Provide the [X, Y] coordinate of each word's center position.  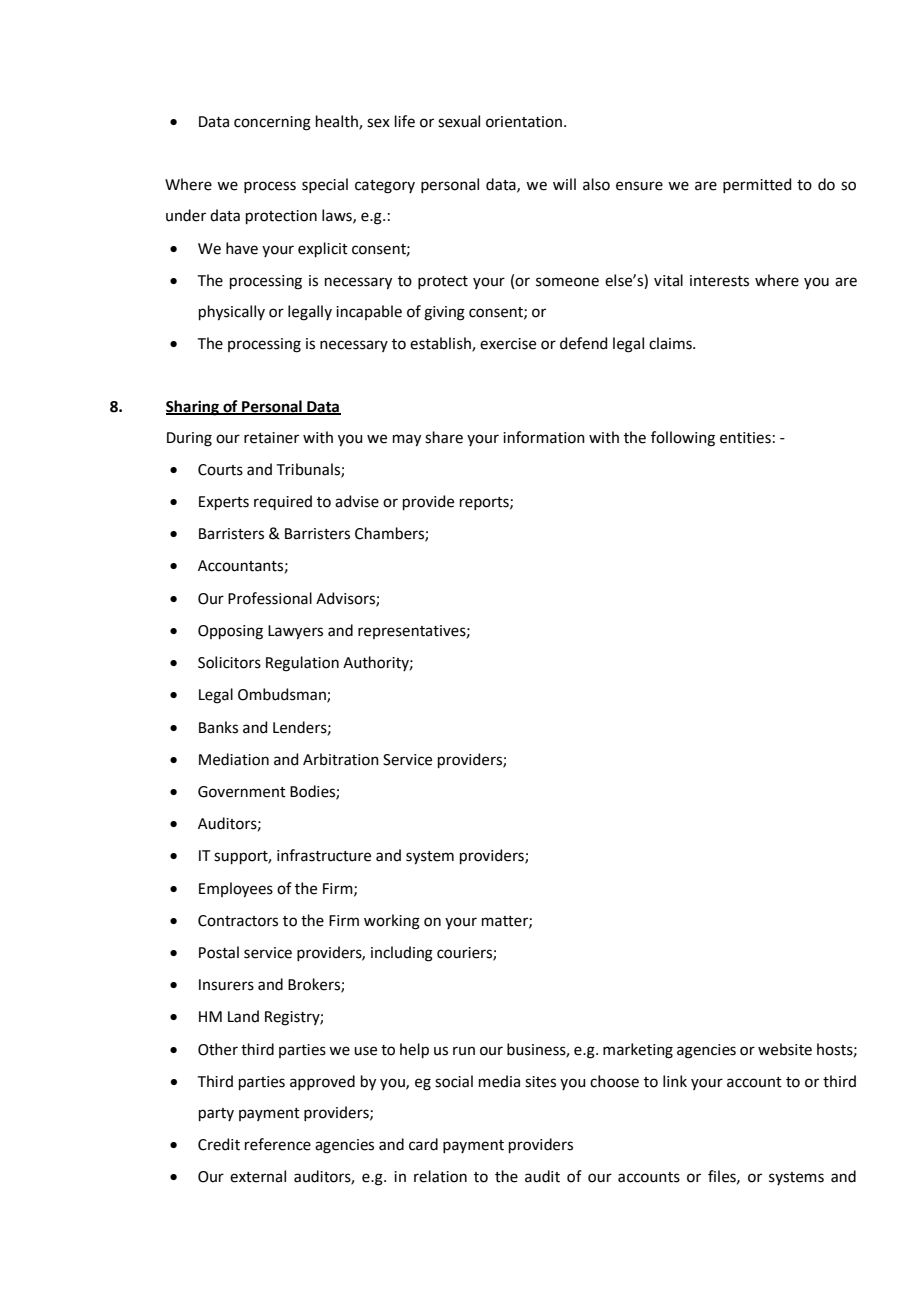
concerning [272, 123]
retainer [271, 438]
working [392, 922]
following [683, 439]
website [785, 1049]
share [444, 437]
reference [278, 1144]
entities [745, 438]
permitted [757, 185]
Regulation [302, 664]
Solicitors [229, 662]
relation [440, 1176]
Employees [236, 890]
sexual [459, 121]
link [675, 1081]
